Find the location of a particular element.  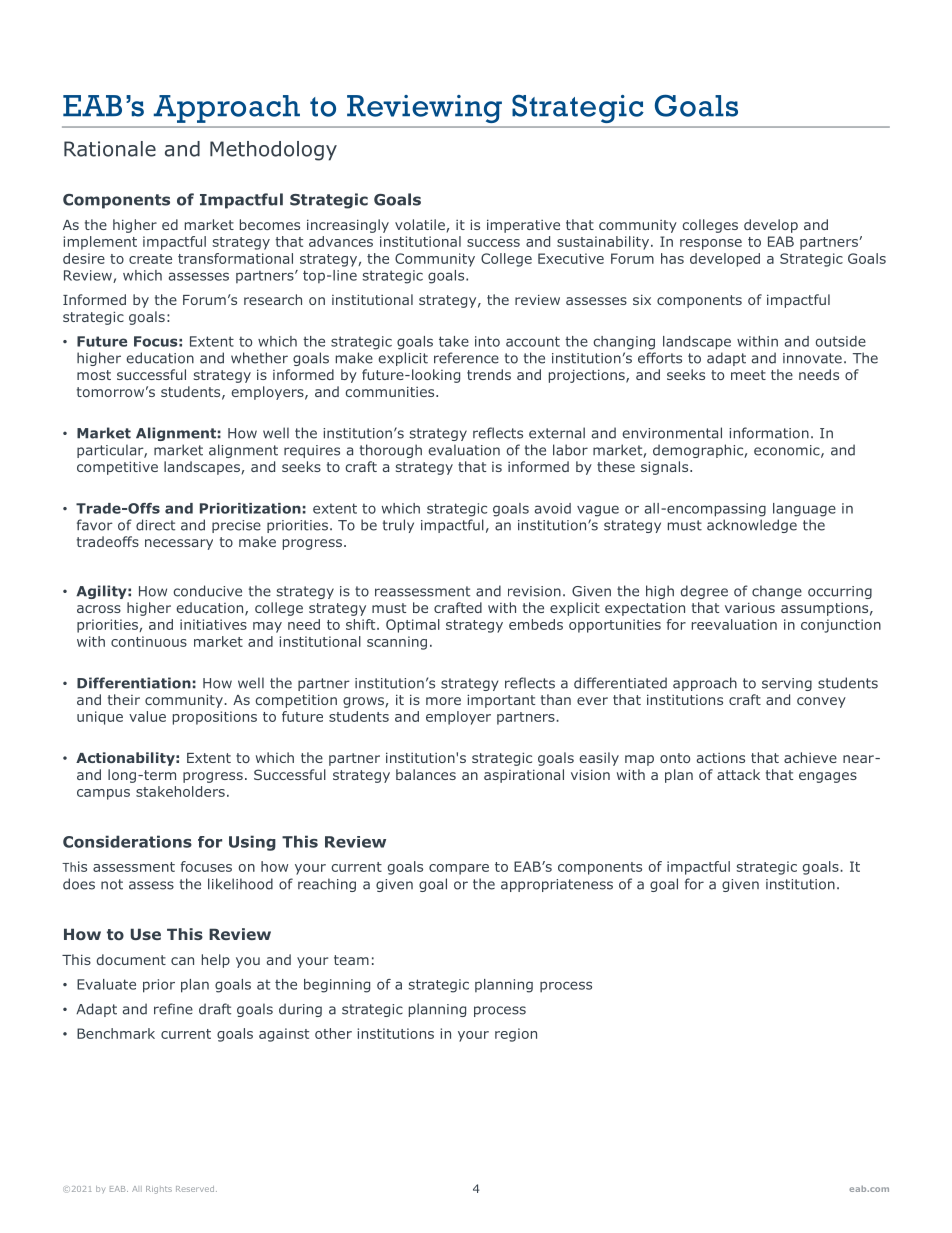

volatile is located at coordinates (420, 224).
